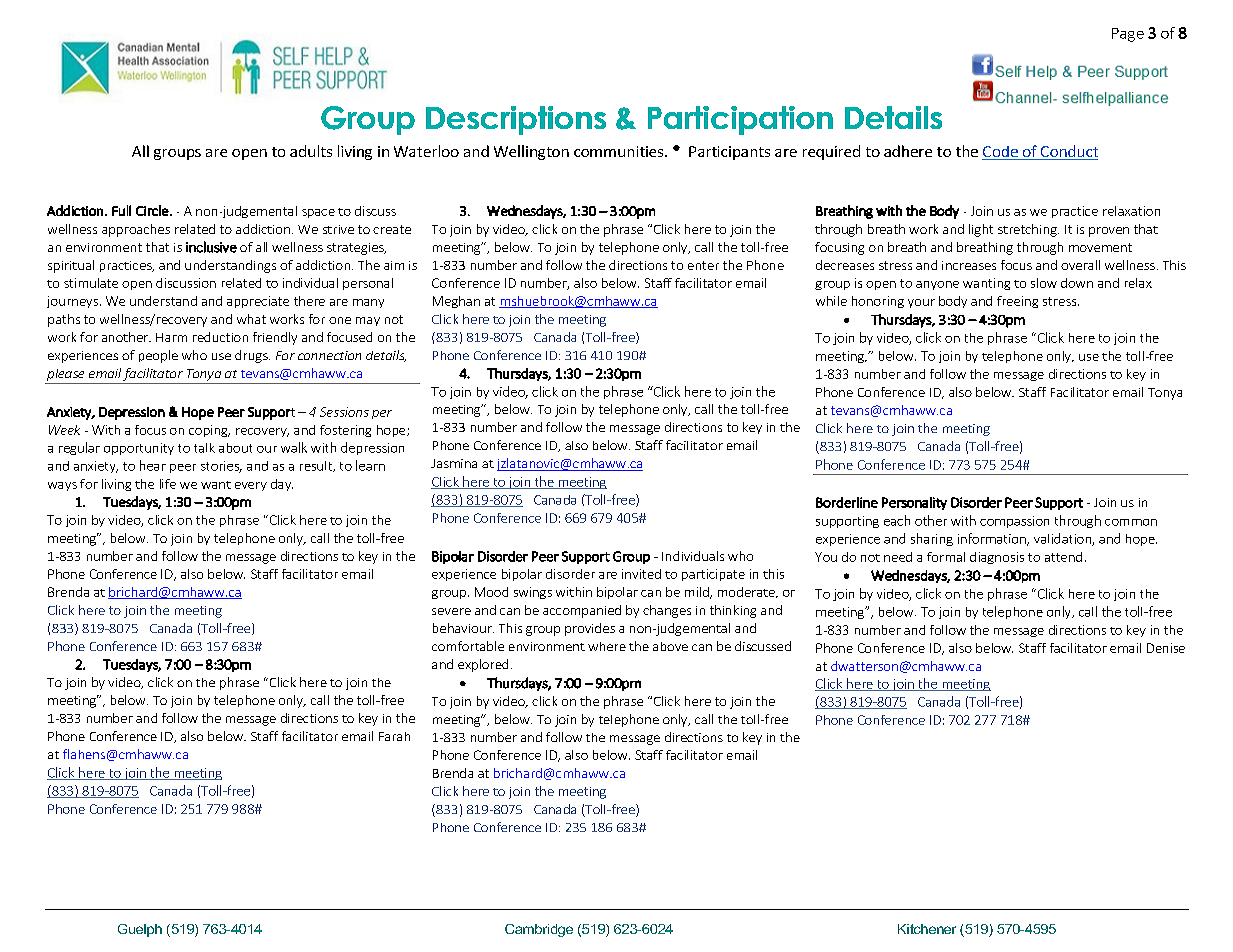  What do you see at coordinates (1044, 283) in the screenshot?
I see `slow` at bounding box center [1044, 283].
